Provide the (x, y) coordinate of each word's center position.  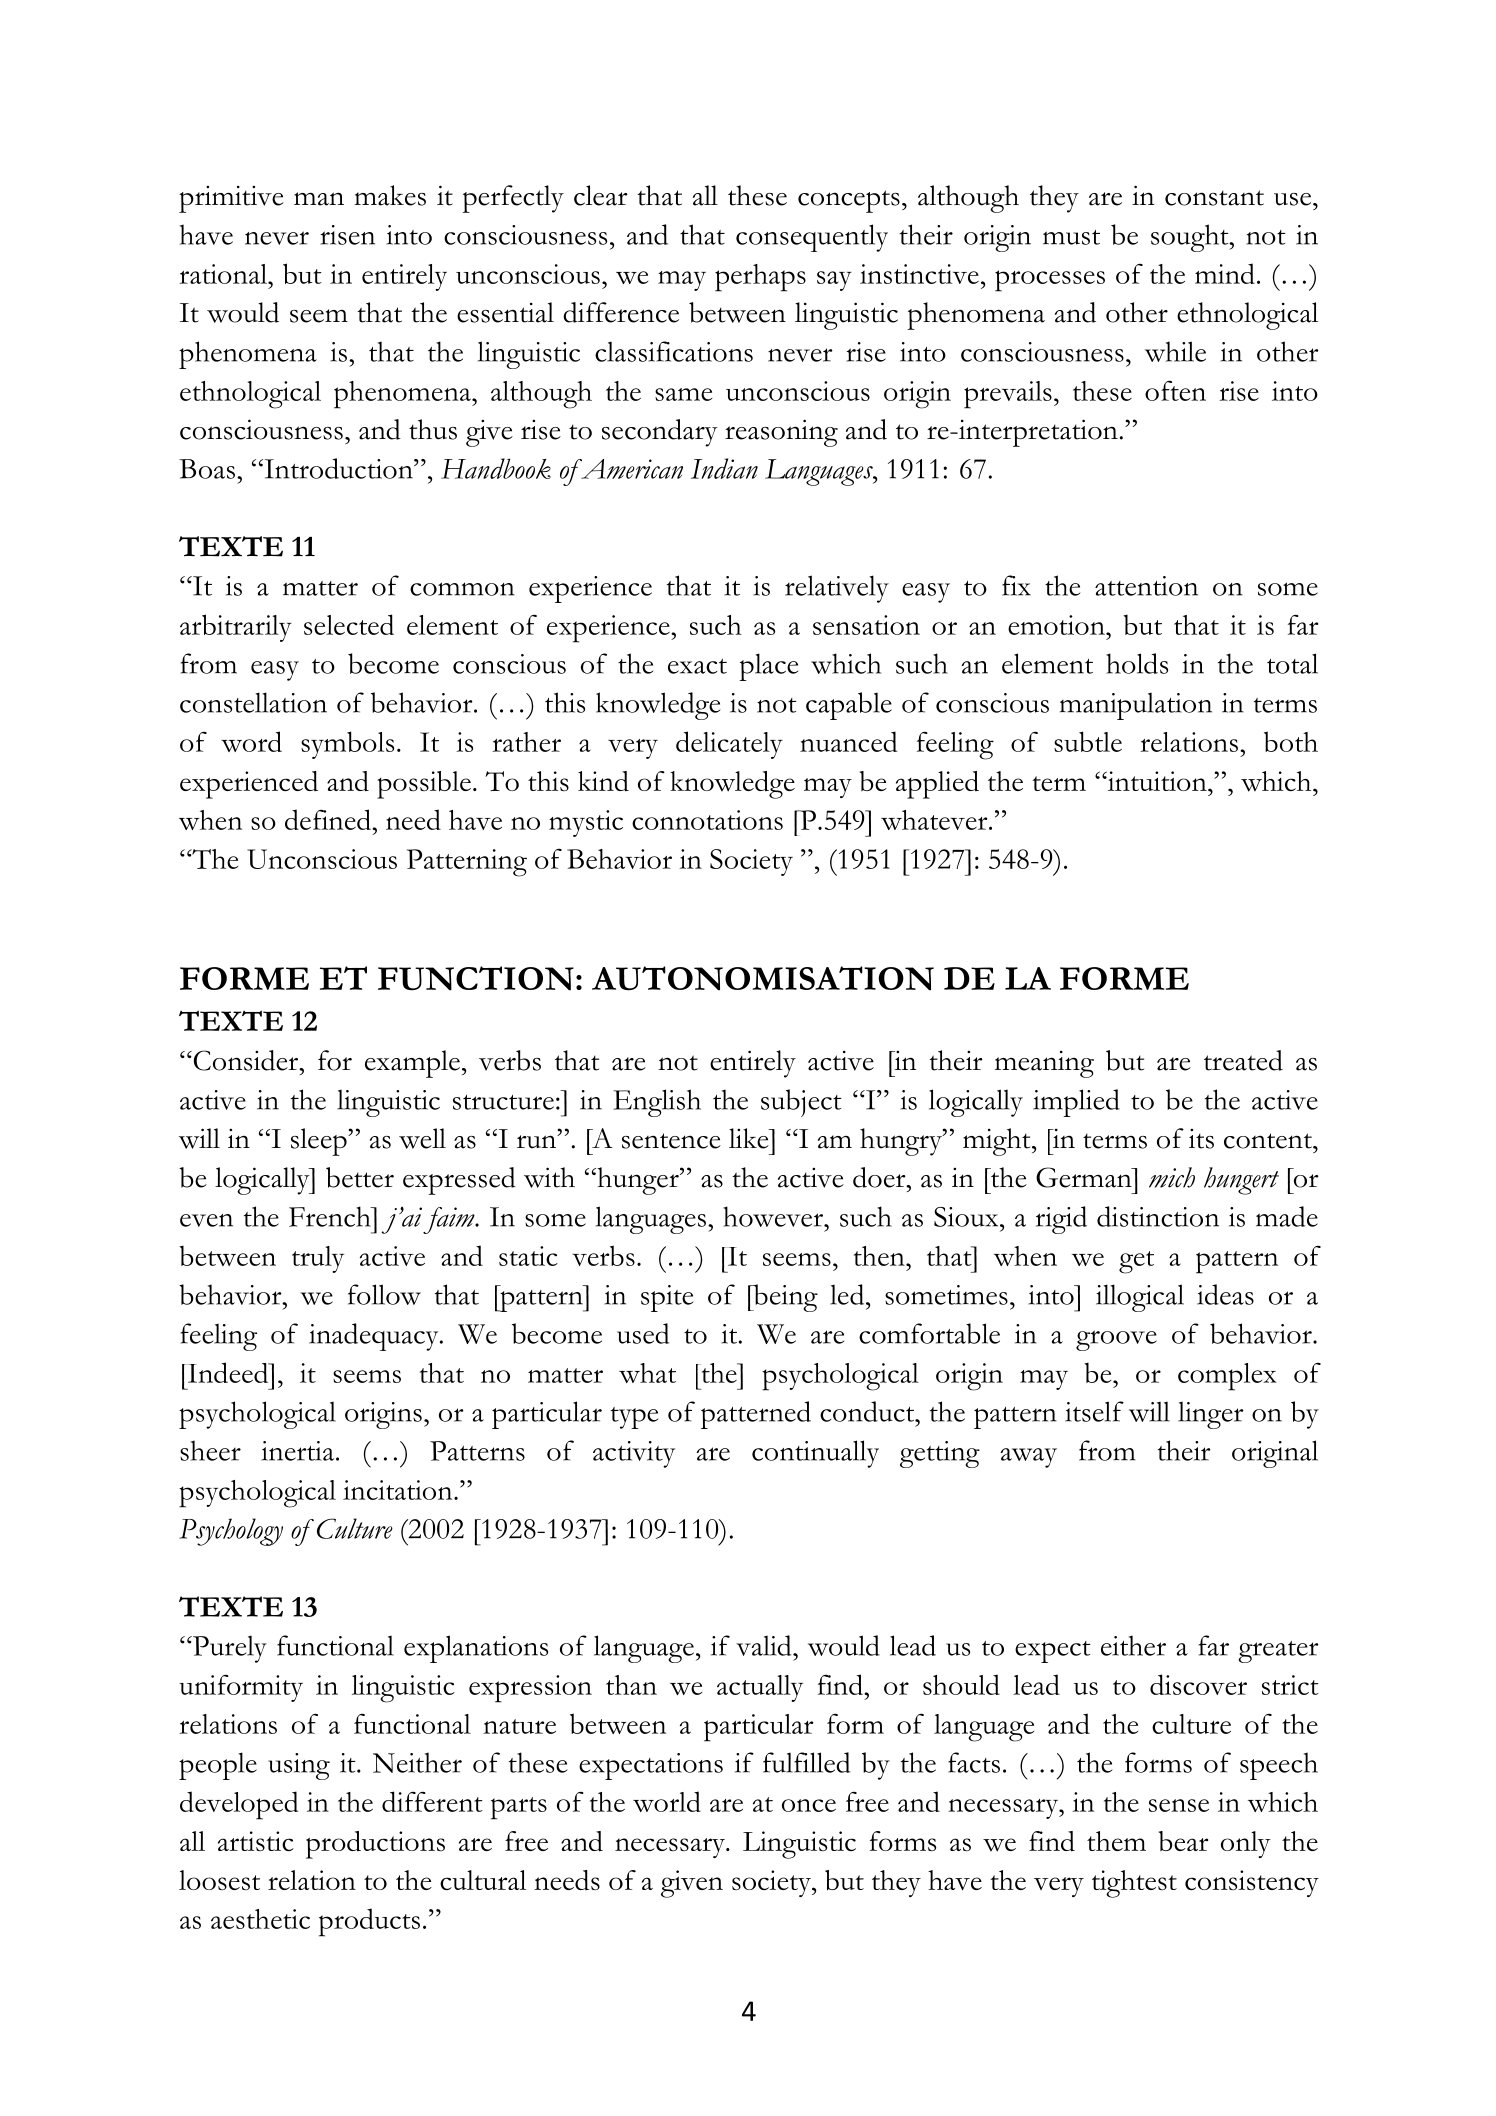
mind (1225, 273)
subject (801, 1103)
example (412, 1064)
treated (1243, 1060)
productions (375, 1845)
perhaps (760, 278)
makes (390, 195)
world (667, 1801)
